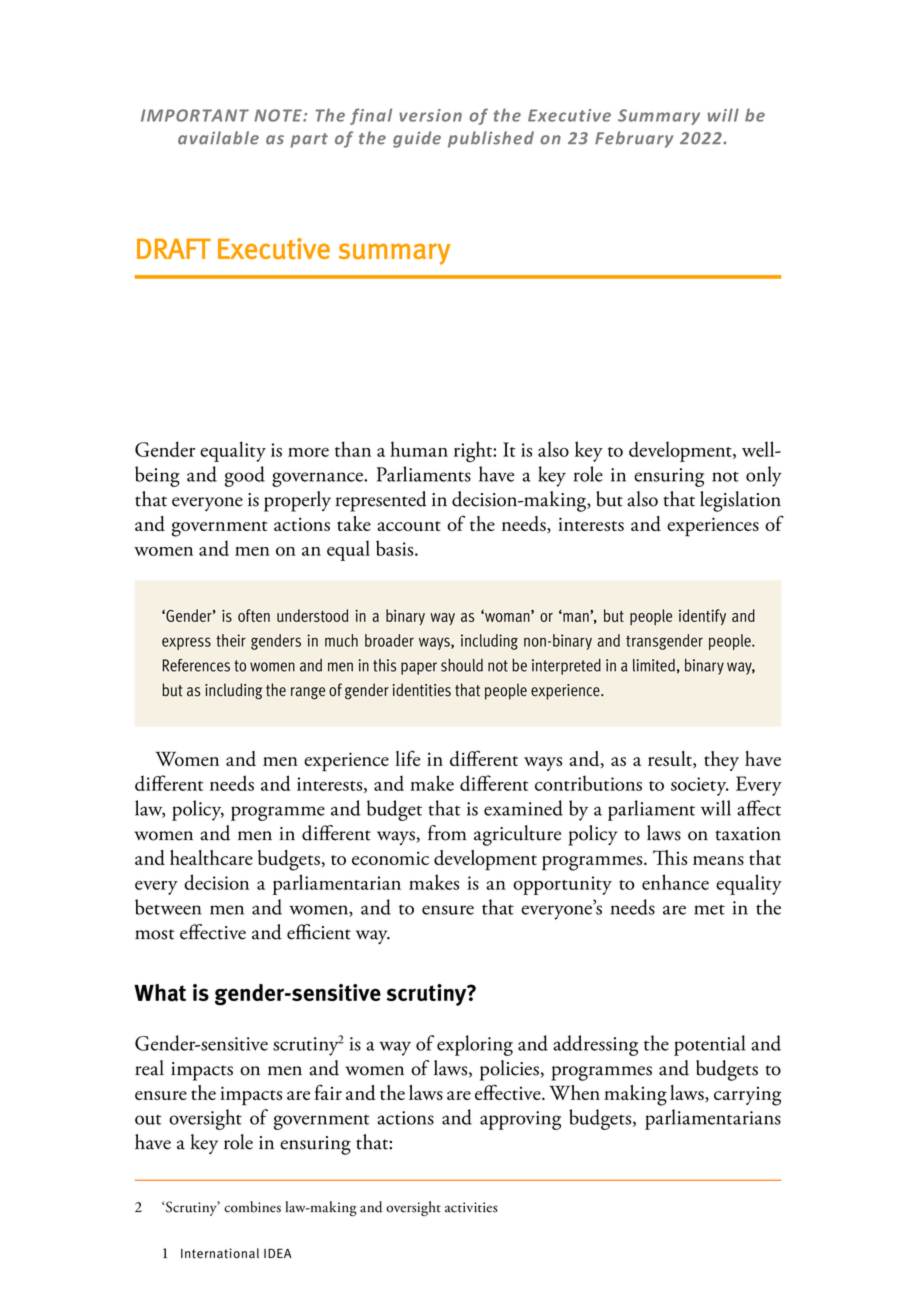  I want to click on published, so click(491, 139).
